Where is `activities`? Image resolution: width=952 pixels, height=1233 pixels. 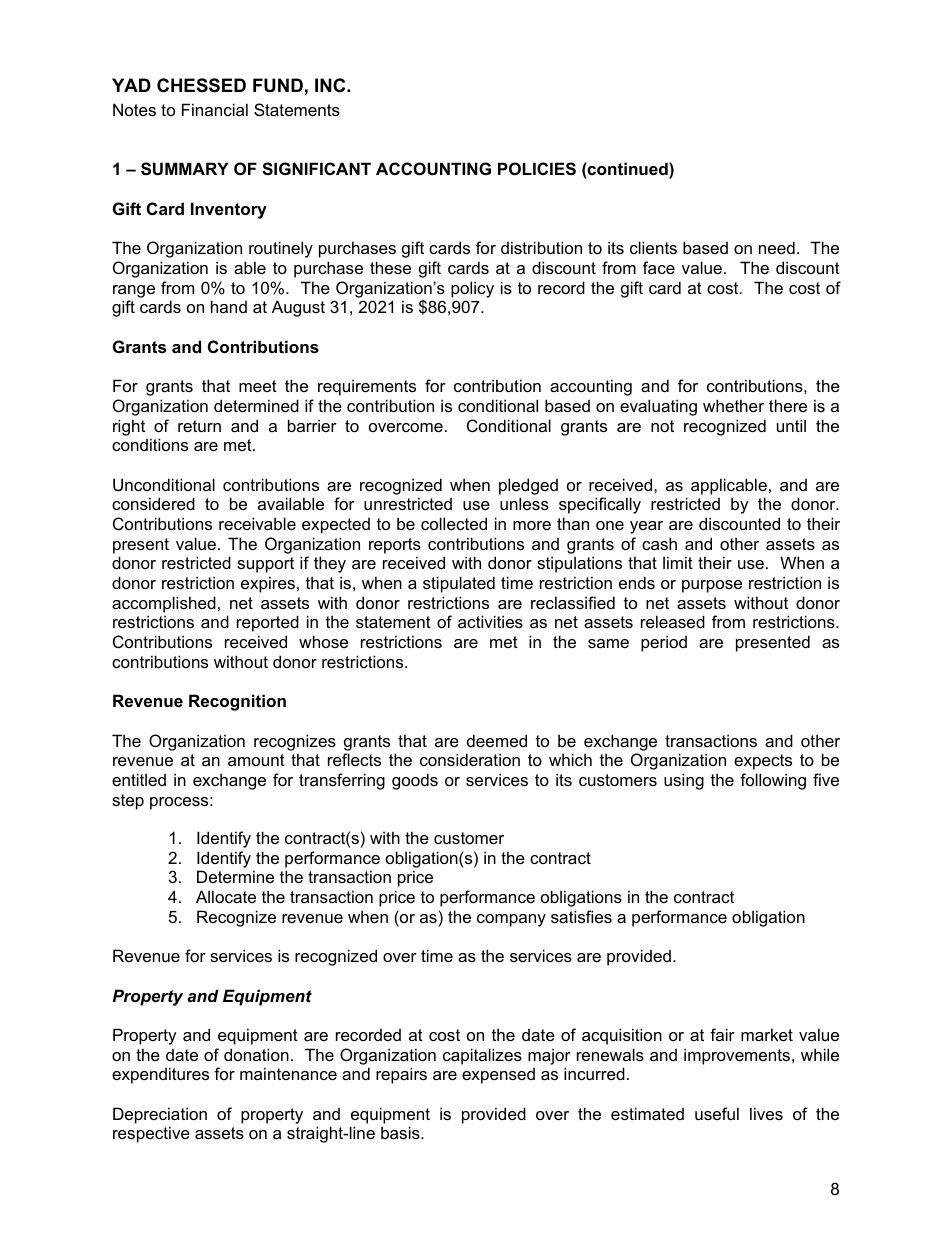
activities is located at coordinates (490, 621).
